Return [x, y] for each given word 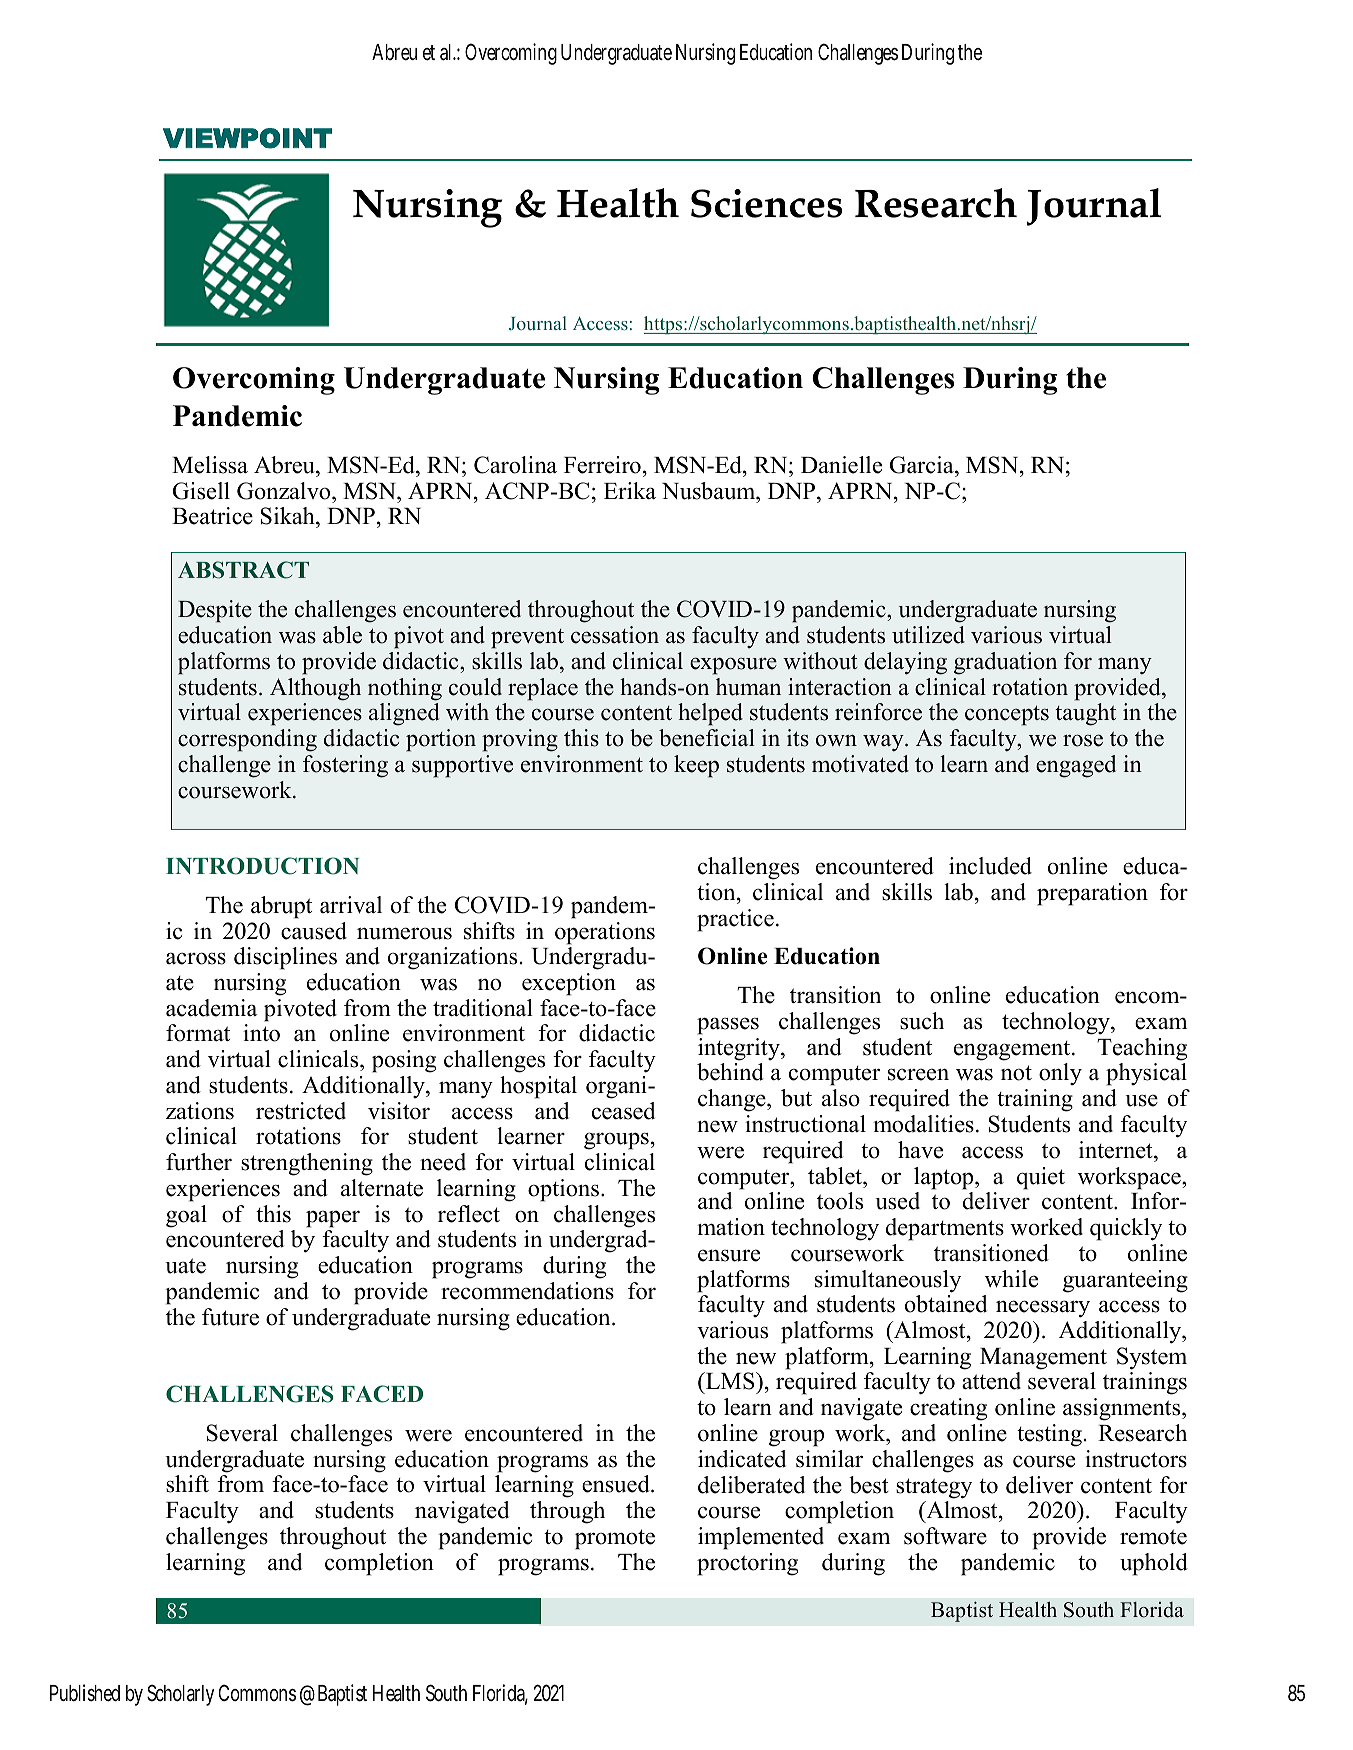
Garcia [923, 465]
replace [543, 689]
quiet [1041, 1178]
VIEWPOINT [247, 138]
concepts [1007, 715]
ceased [623, 1111]
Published [85, 1693]
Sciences [766, 203]
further [199, 1162]
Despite [215, 611]
